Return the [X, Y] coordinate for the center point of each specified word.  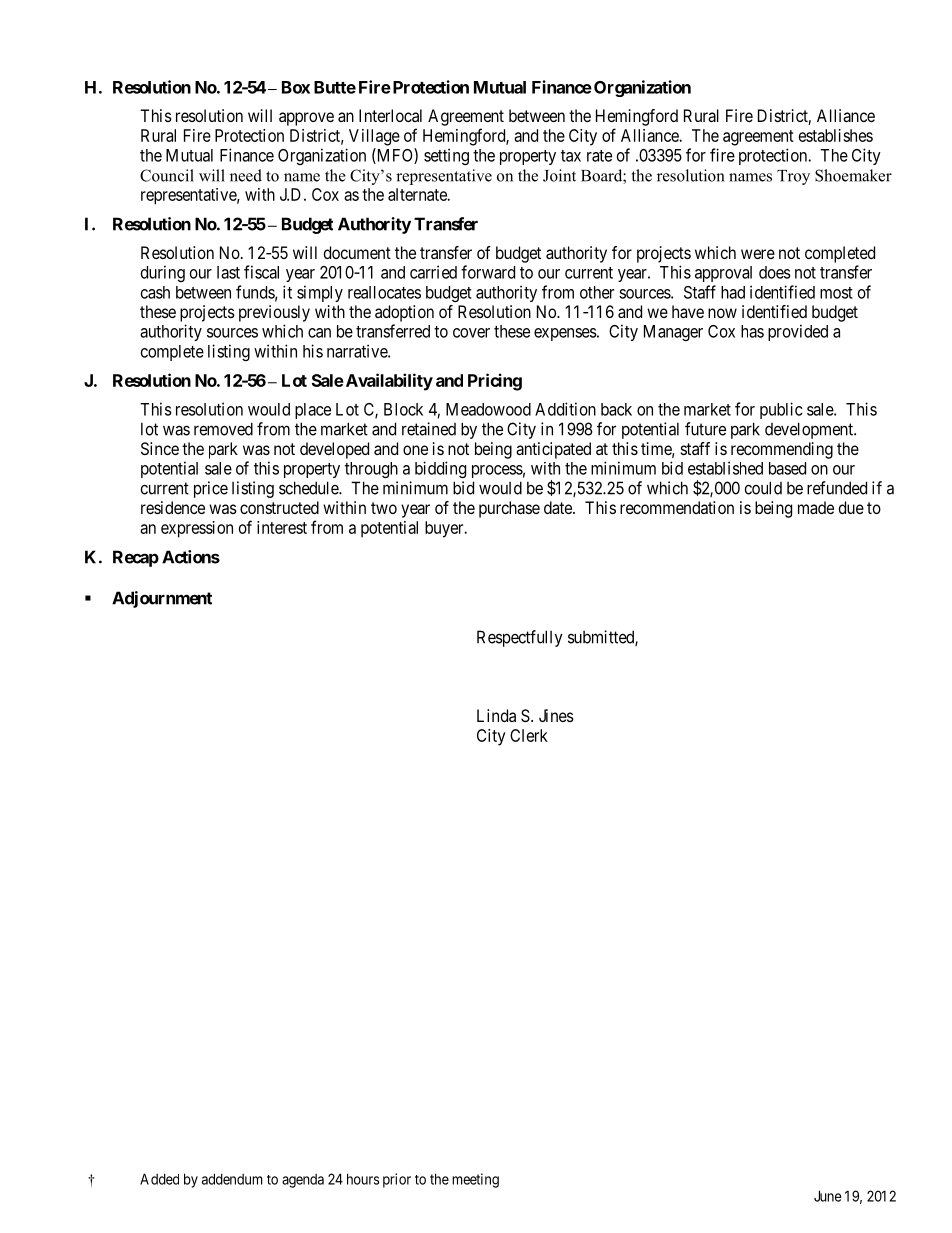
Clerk [529, 735]
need [246, 175]
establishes [836, 135]
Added [159, 1179]
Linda [496, 715]
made [816, 507]
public [781, 410]
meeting [475, 1180]
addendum [232, 1179]
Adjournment [162, 599]
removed [223, 429]
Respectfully [520, 638]
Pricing [495, 382]
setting [446, 156]
